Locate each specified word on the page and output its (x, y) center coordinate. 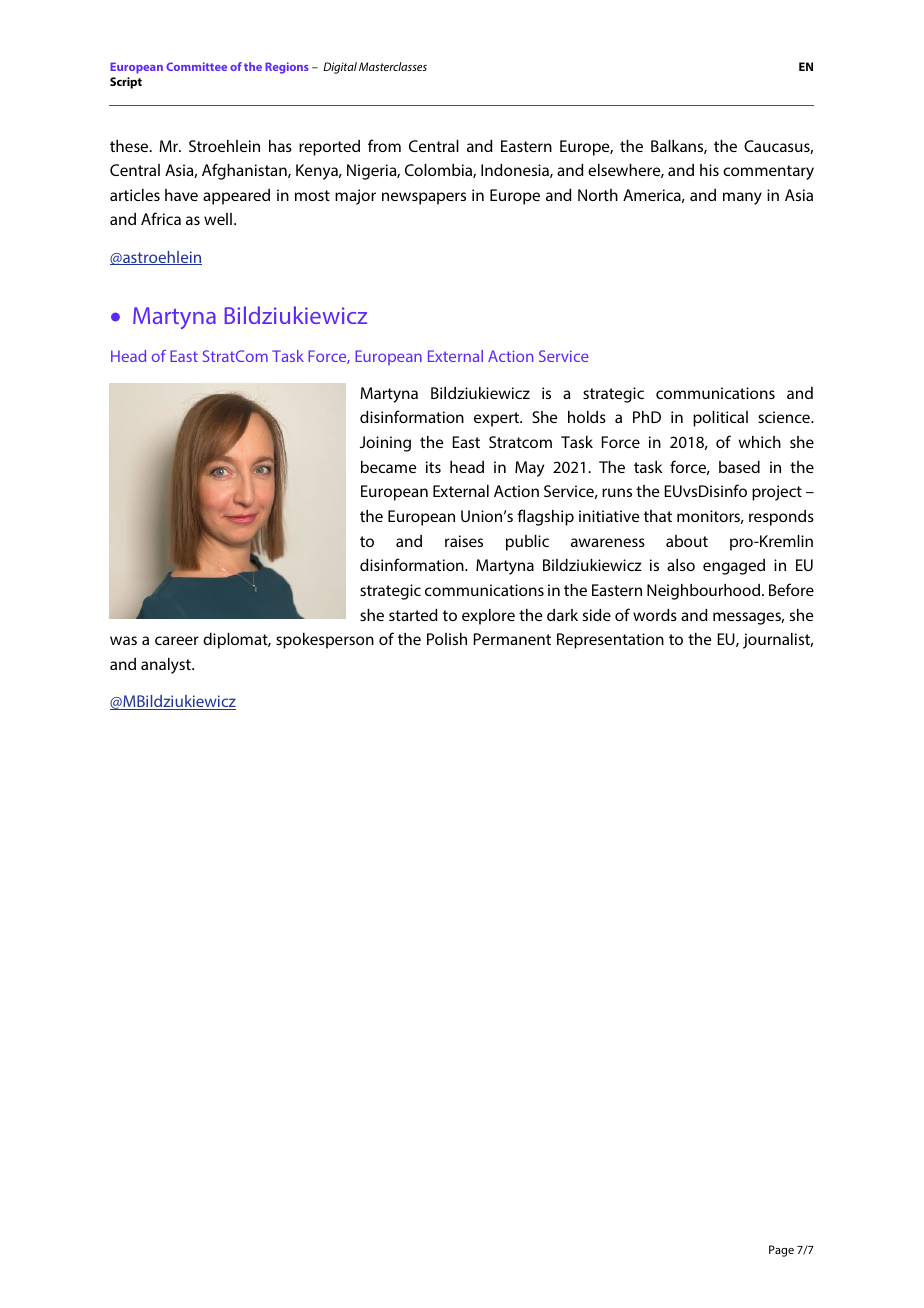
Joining (385, 444)
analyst (167, 666)
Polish (447, 639)
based (739, 467)
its (433, 467)
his (709, 170)
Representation (610, 641)
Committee (196, 66)
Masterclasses (393, 66)
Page (781, 1251)
